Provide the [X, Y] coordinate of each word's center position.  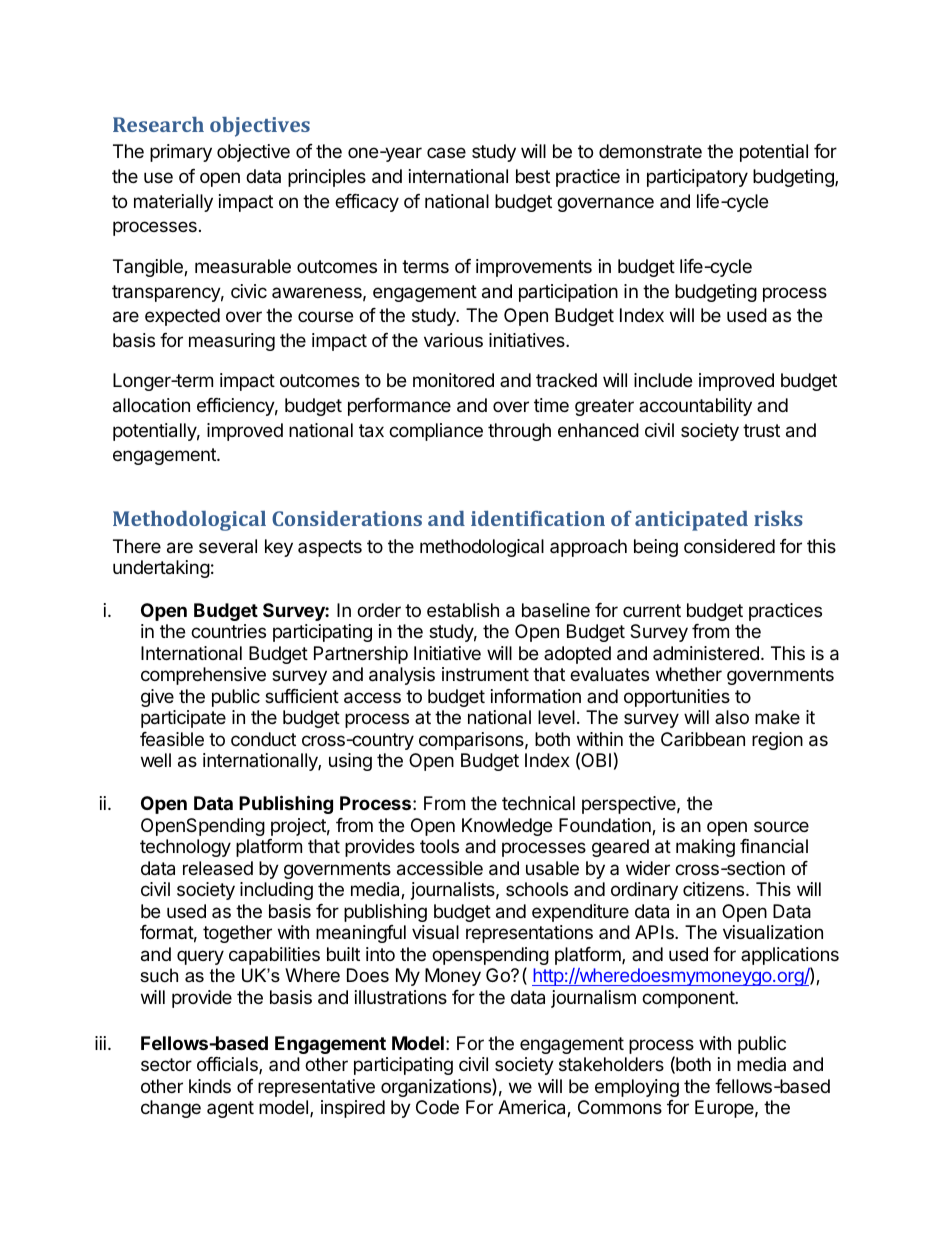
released [218, 868]
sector [166, 1064]
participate [183, 719]
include [663, 380]
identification [538, 518]
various [453, 340]
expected [182, 317]
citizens [715, 889]
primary [181, 153]
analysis [402, 676]
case [446, 152]
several [228, 546]
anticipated [691, 521]
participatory [697, 178]
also [732, 717]
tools [439, 846]
